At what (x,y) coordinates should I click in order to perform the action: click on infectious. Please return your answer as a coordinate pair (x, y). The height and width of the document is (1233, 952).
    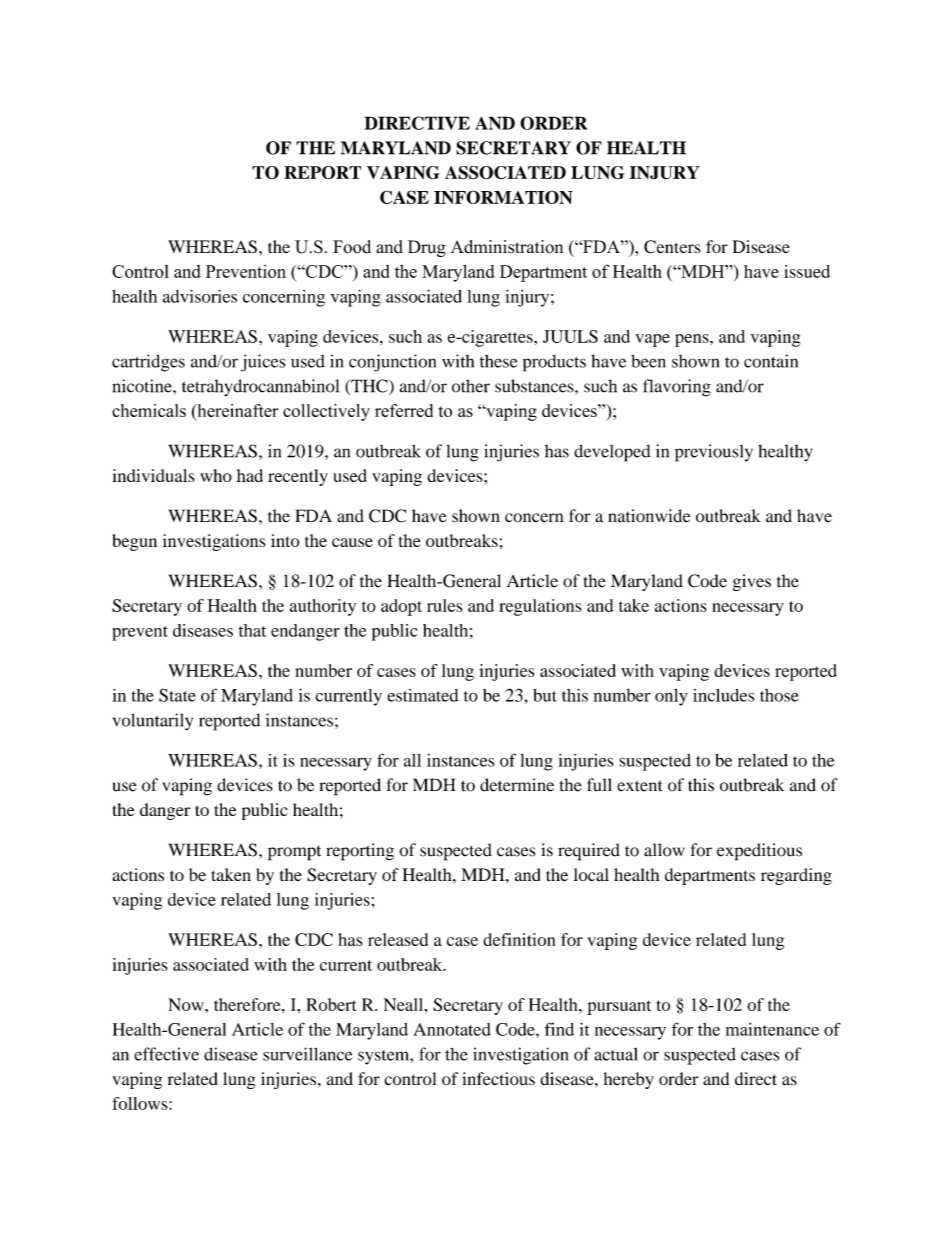
    Looking at the image, I should click on (498, 1079).
